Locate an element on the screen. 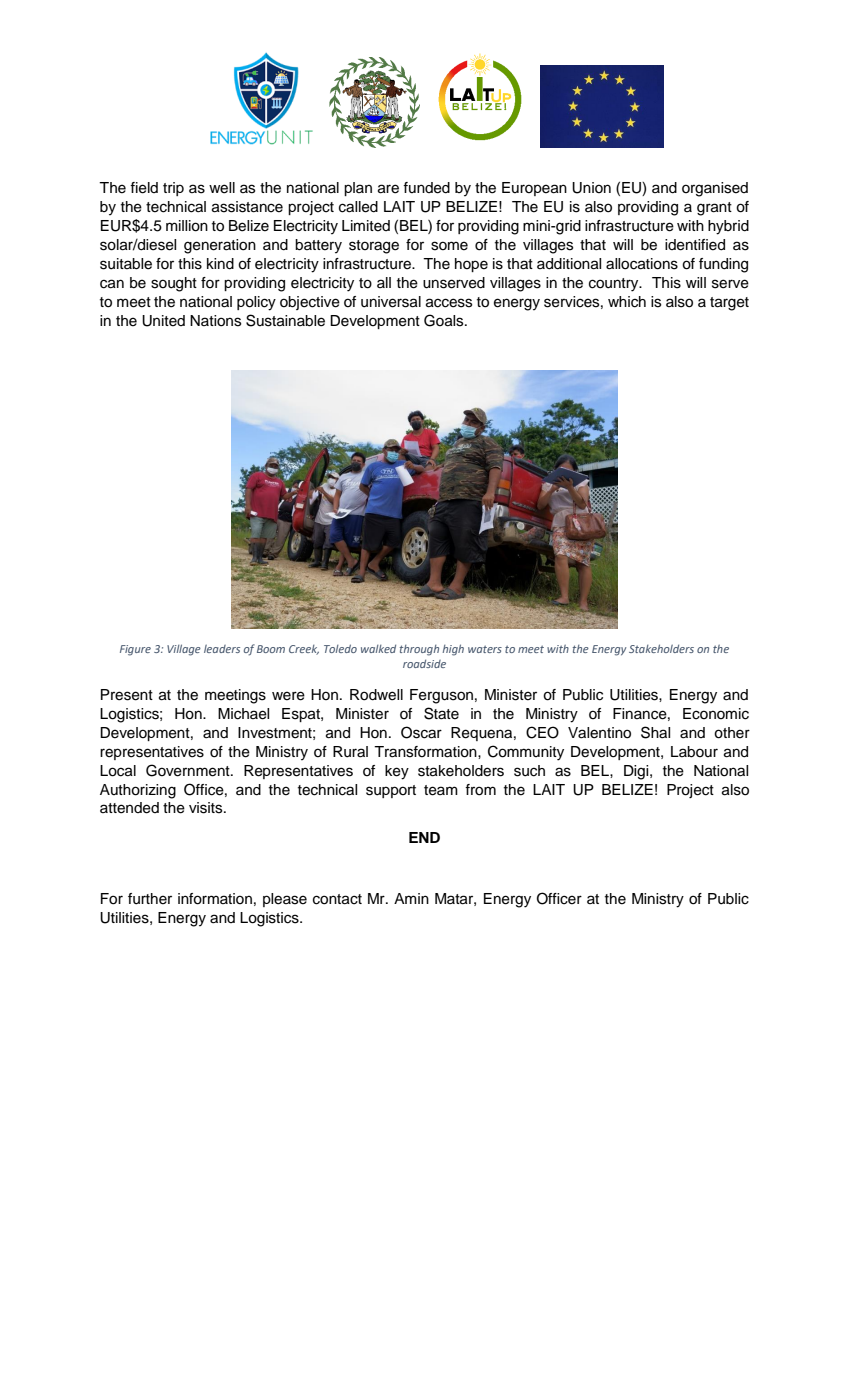 This screenshot has width=849, height=1400. United is located at coordinates (163, 321).
